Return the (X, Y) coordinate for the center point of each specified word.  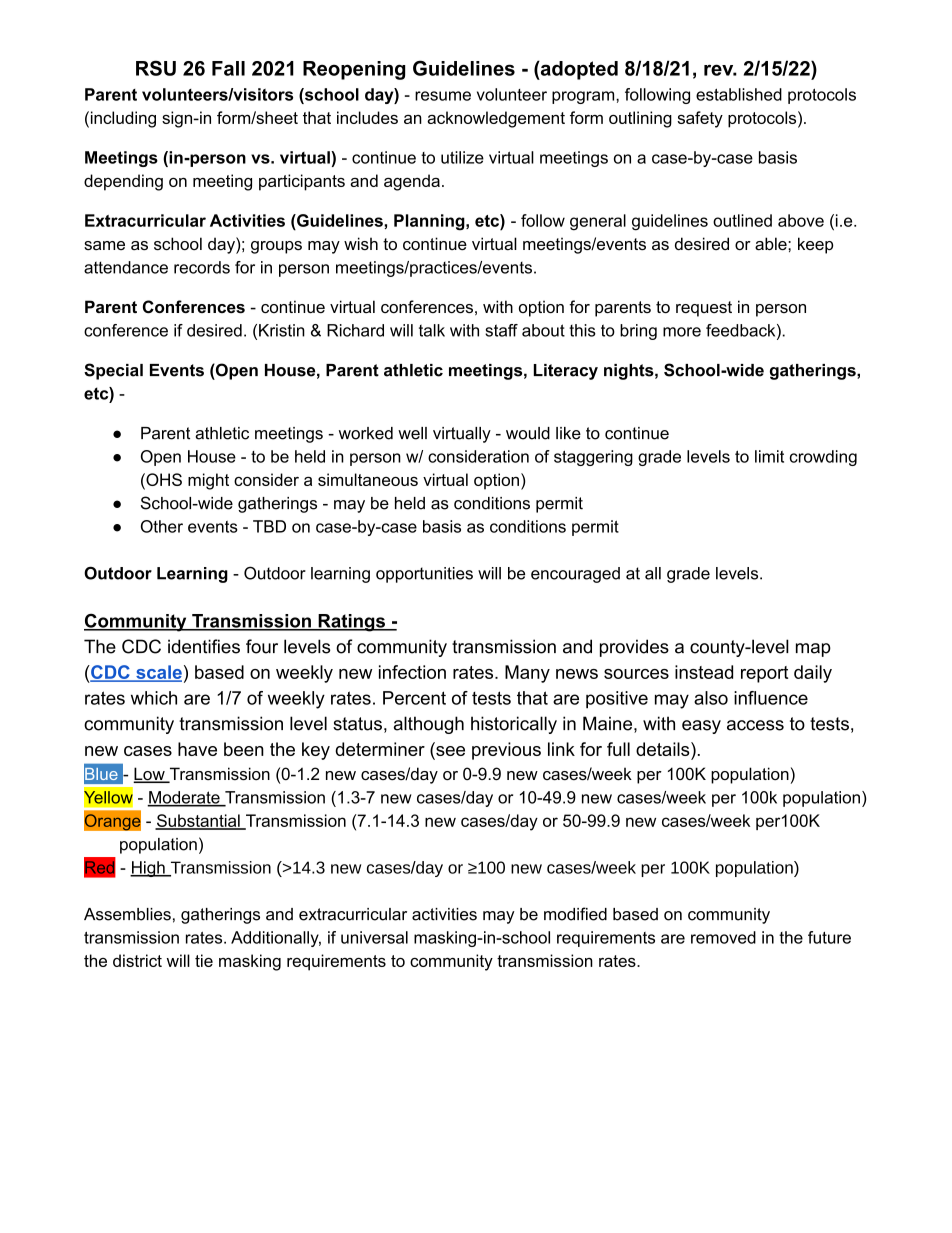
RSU (156, 68)
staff (501, 330)
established (739, 94)
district (137, 960)
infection (412, 672)
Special (113, 371)
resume (443, 96)
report (764, 674)
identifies (204, 646)
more (682, 332)
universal (374, 937)
